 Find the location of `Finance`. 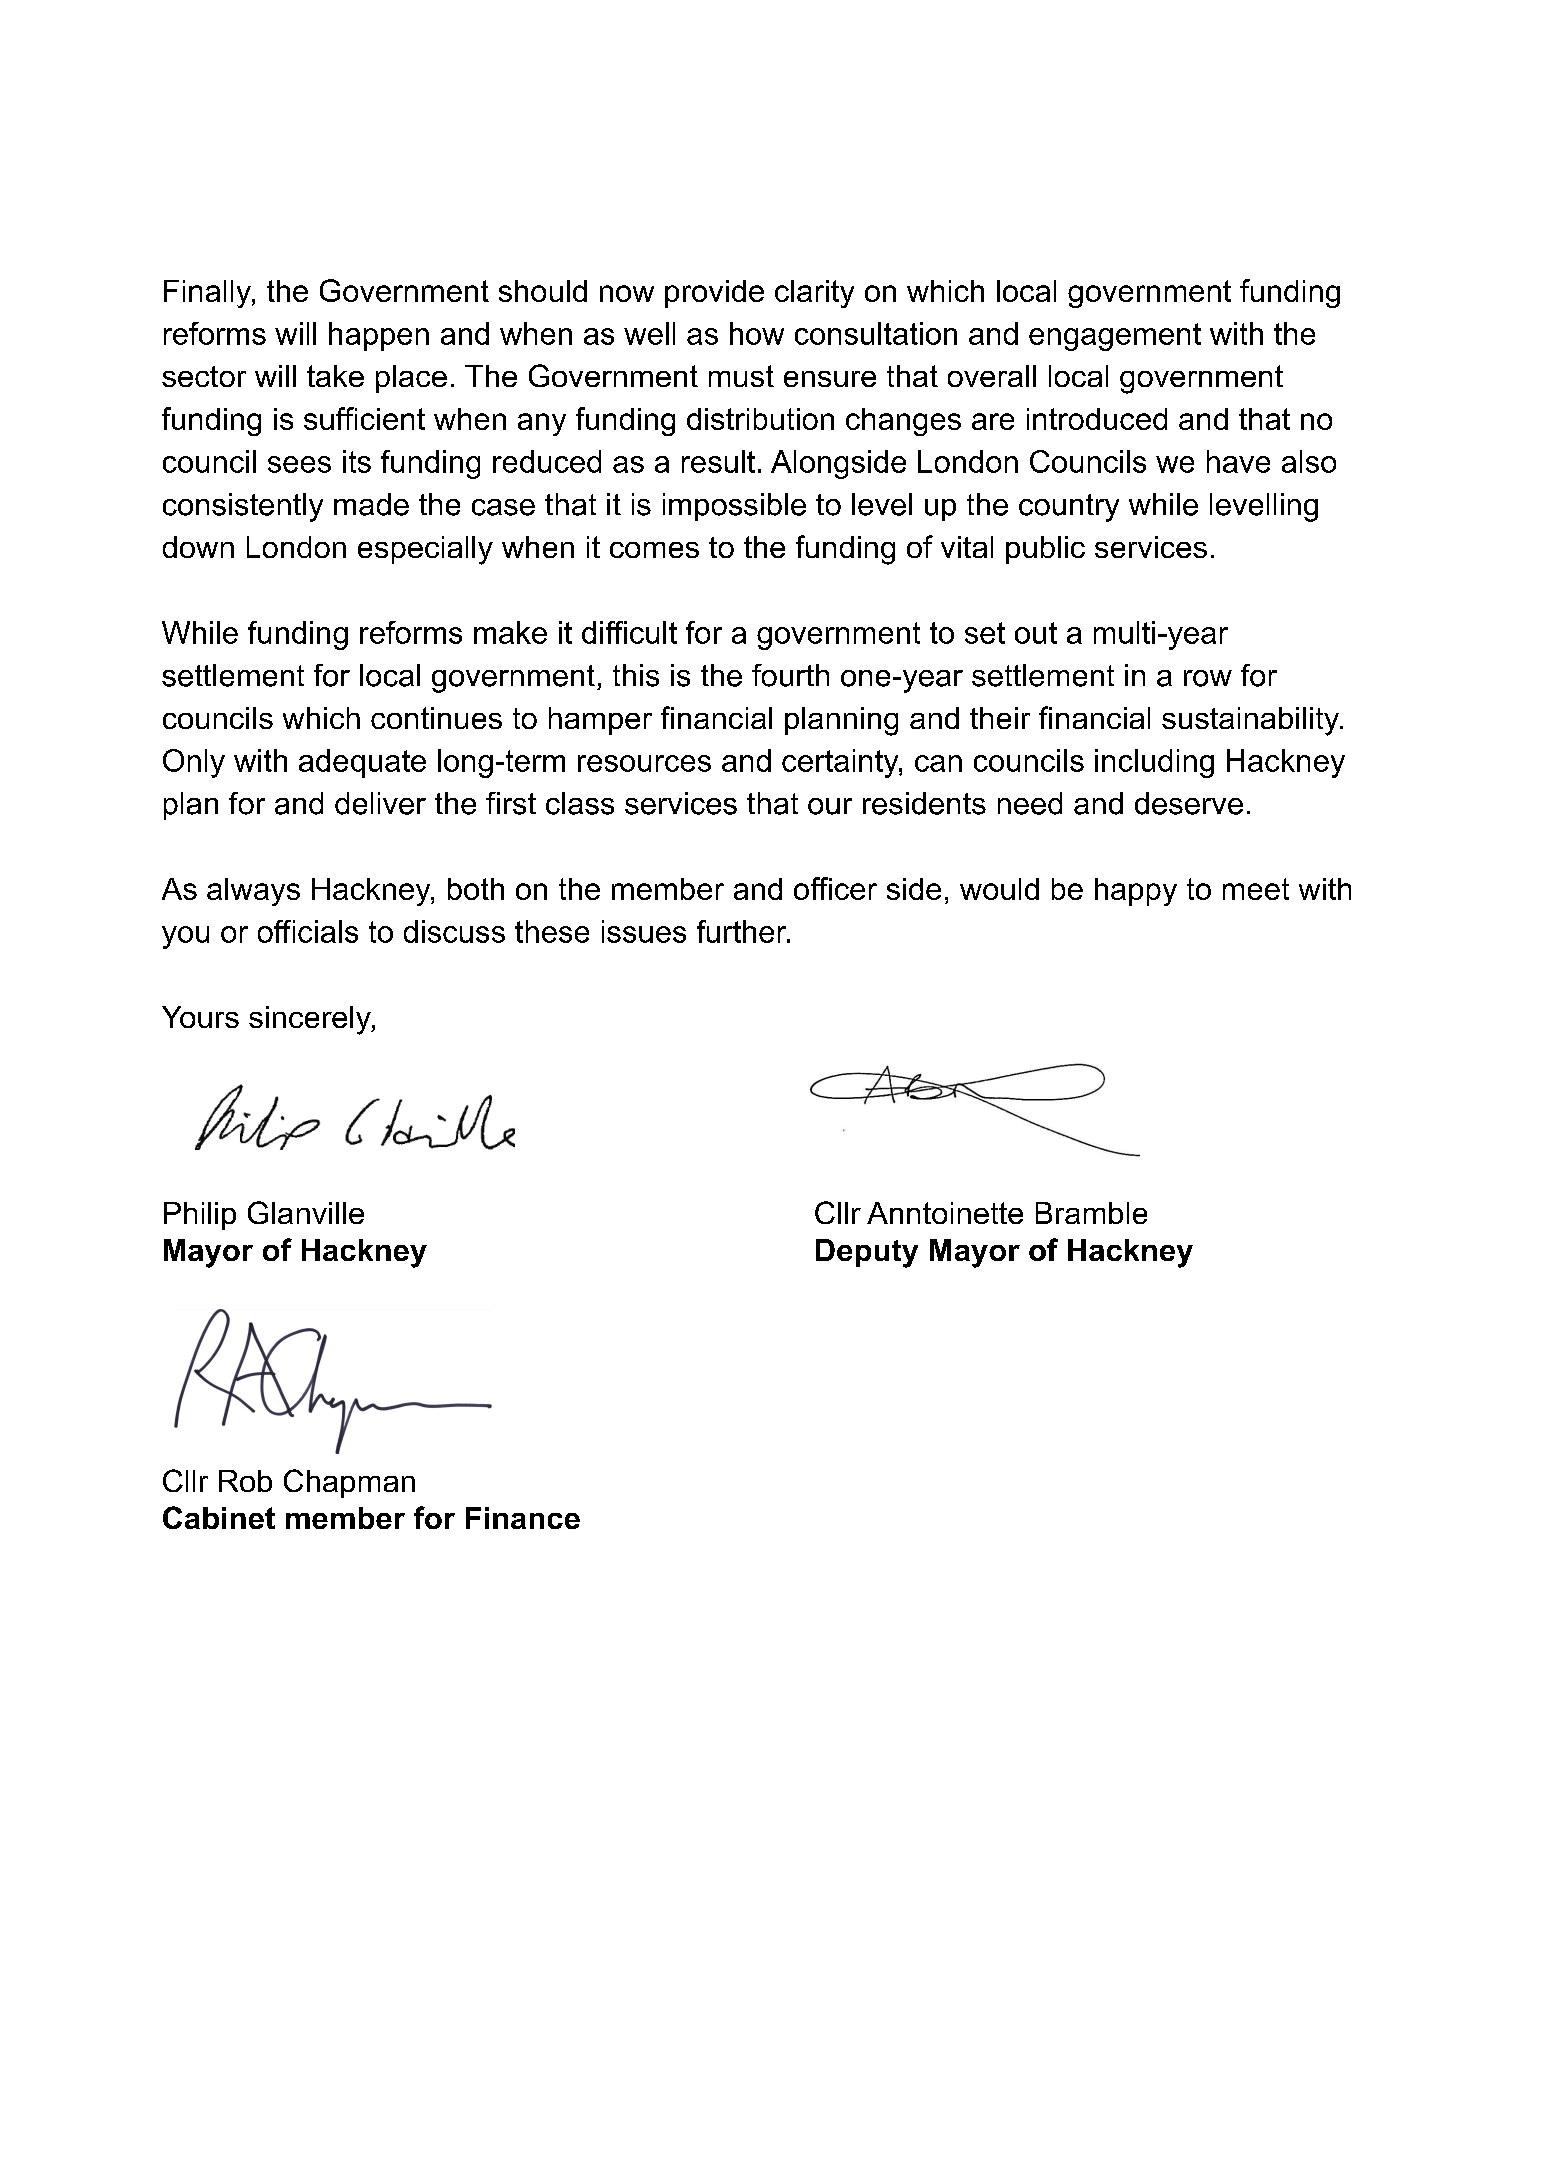

Finance is located at coordinates (523, 1518).
